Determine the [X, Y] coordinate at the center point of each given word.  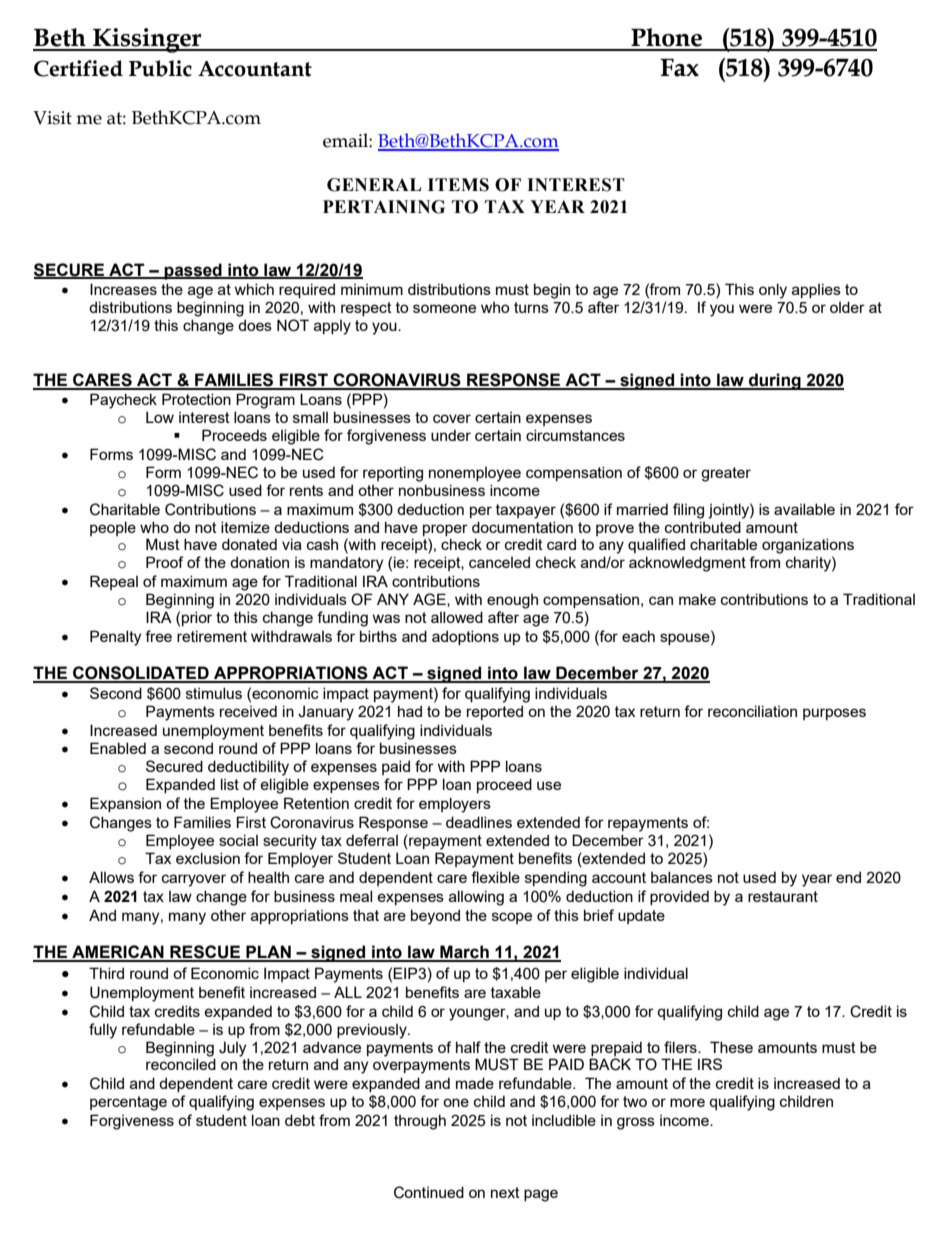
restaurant [783, 896]
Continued [429, 1192]
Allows [111, 877]
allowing [476, 898]
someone [444, 308]
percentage [128, 1103]
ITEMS [458, 185]
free [158, 636]
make [697, 599]
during [775, 381]
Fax [679, 68]
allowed [457, 617]
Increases [123, 289]
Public [160, 68]
